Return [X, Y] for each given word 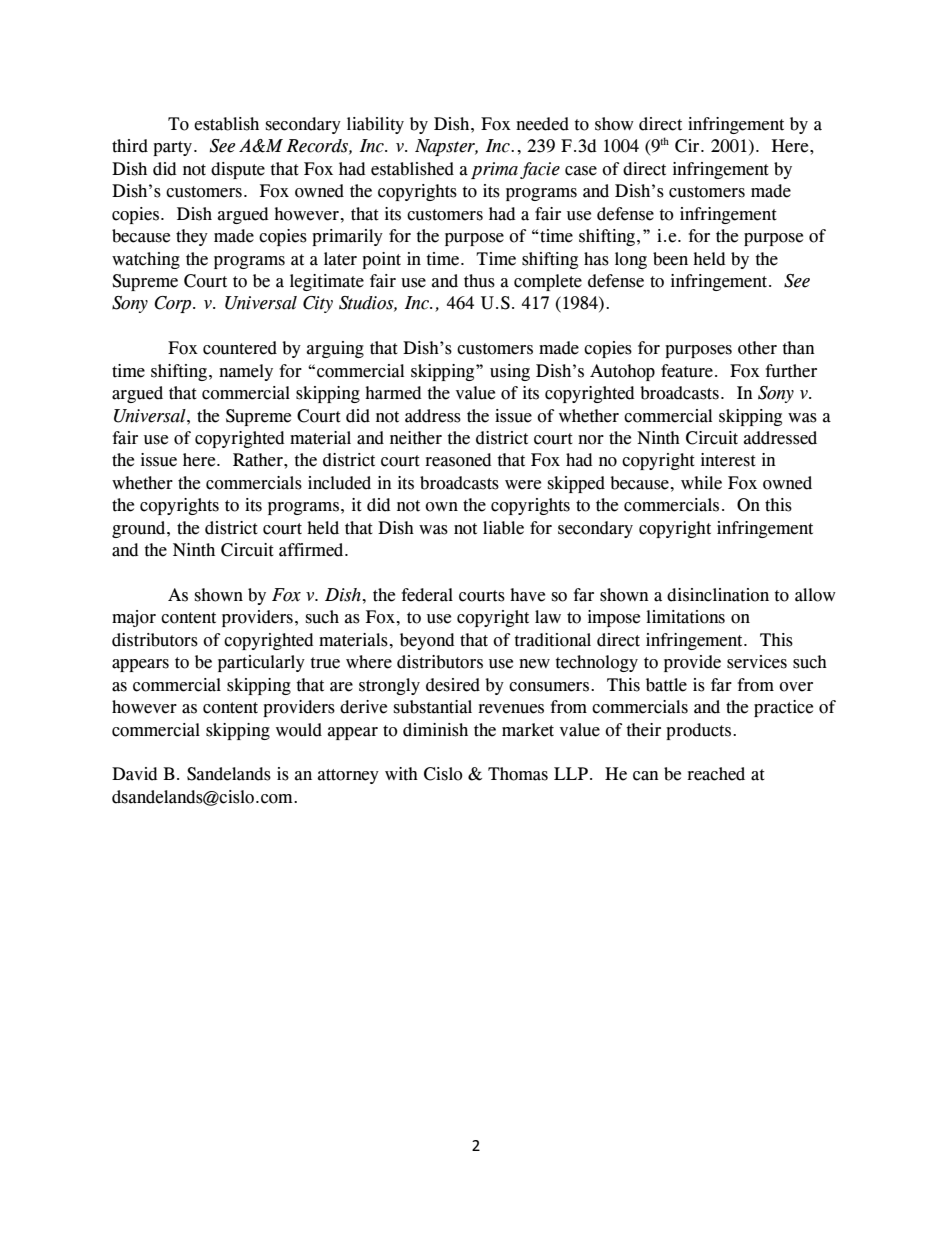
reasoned [458, 460]
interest [728, 460]
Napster [446, 147]
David [135, 774]
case [581, 171]
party [172, 148]
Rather [259, 460]
